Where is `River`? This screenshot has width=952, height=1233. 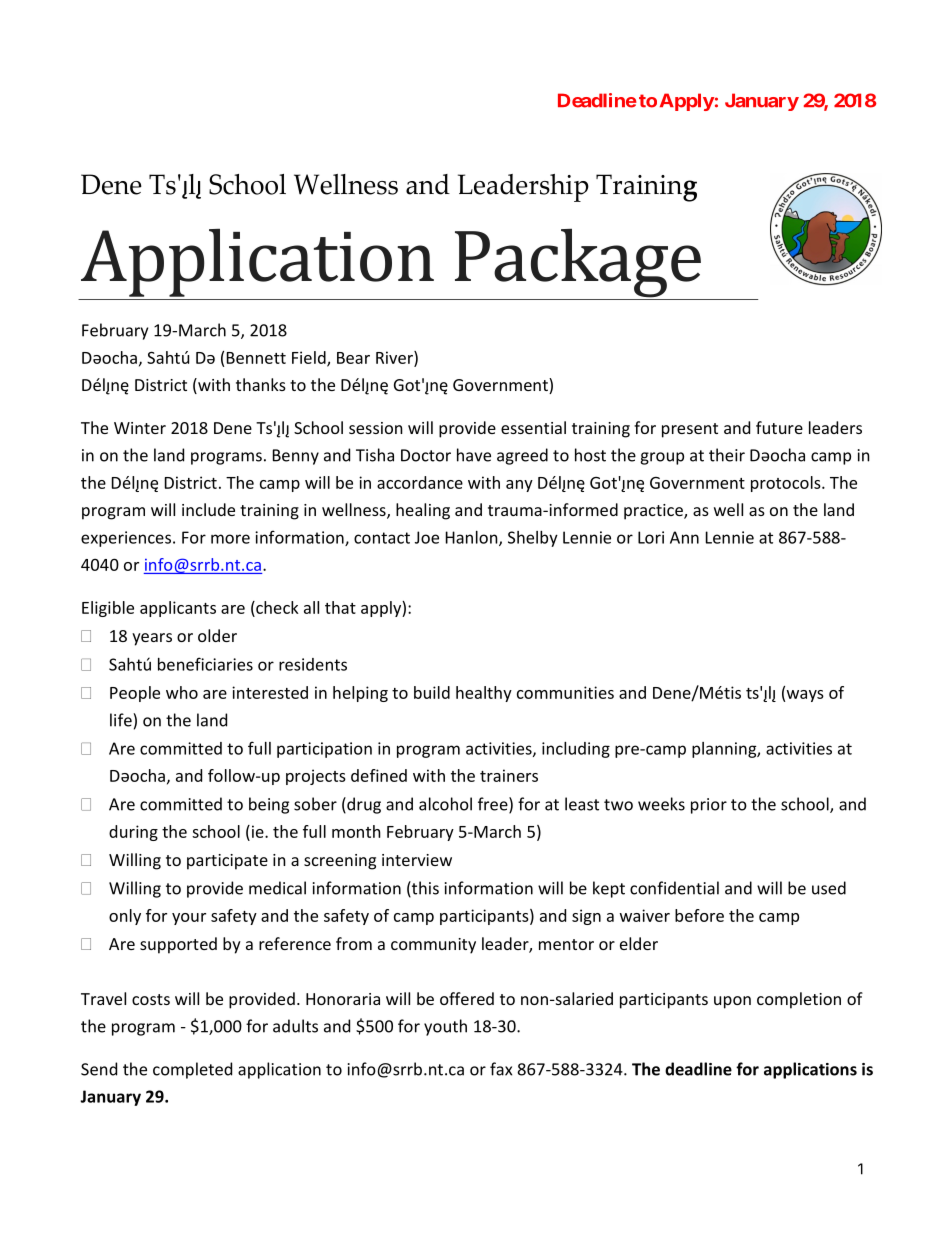 River is located at coordinates (395, 358).
